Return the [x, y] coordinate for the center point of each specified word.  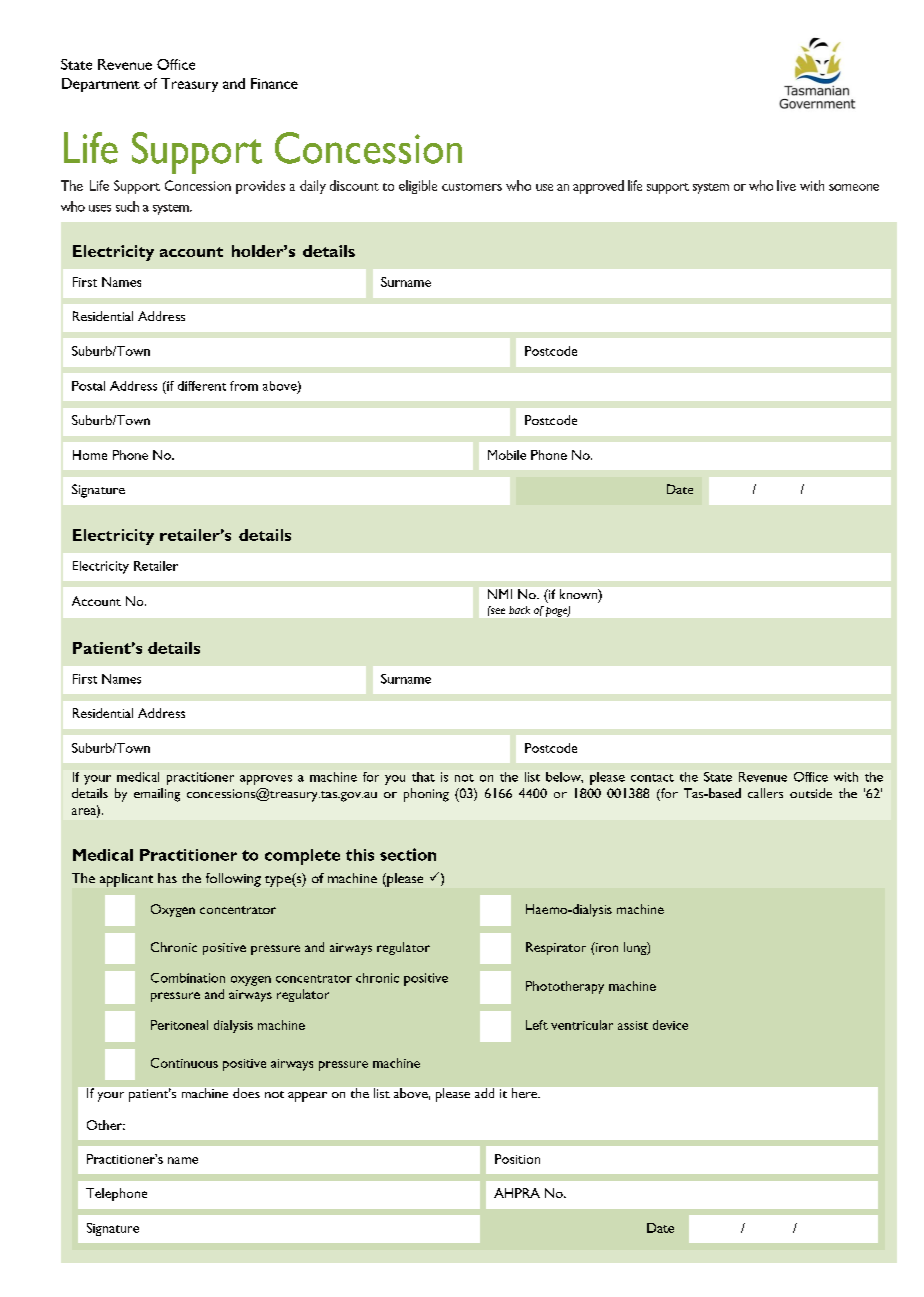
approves [266, 780]
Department [101, 85]
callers [765, 793]
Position [517, 1159]
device [670, 1025]
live [786, 185]
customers [472, 187]
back [519, 610]
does [246, 1093]
